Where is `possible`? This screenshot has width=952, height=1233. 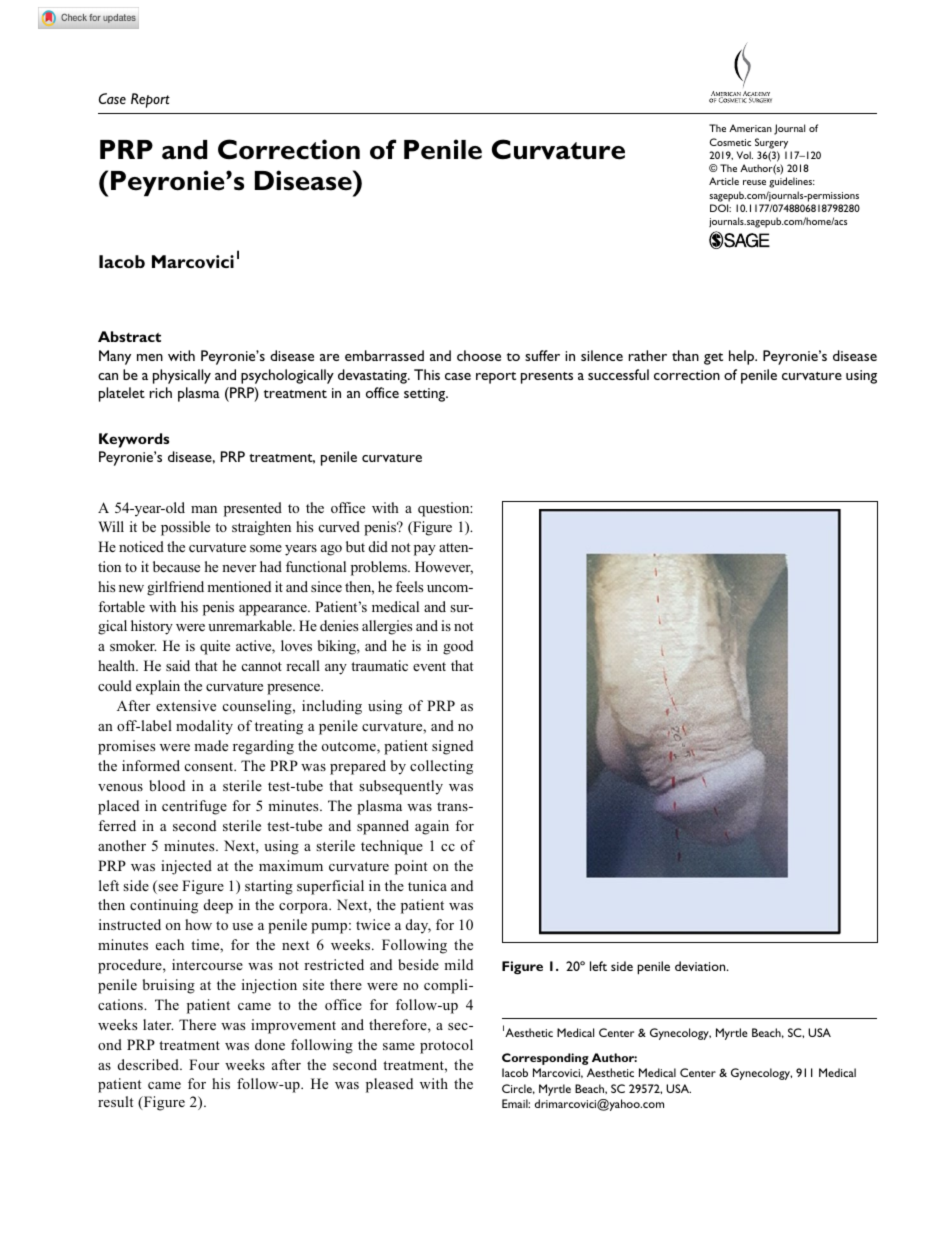 possible is located at coordinates (185, 528).
